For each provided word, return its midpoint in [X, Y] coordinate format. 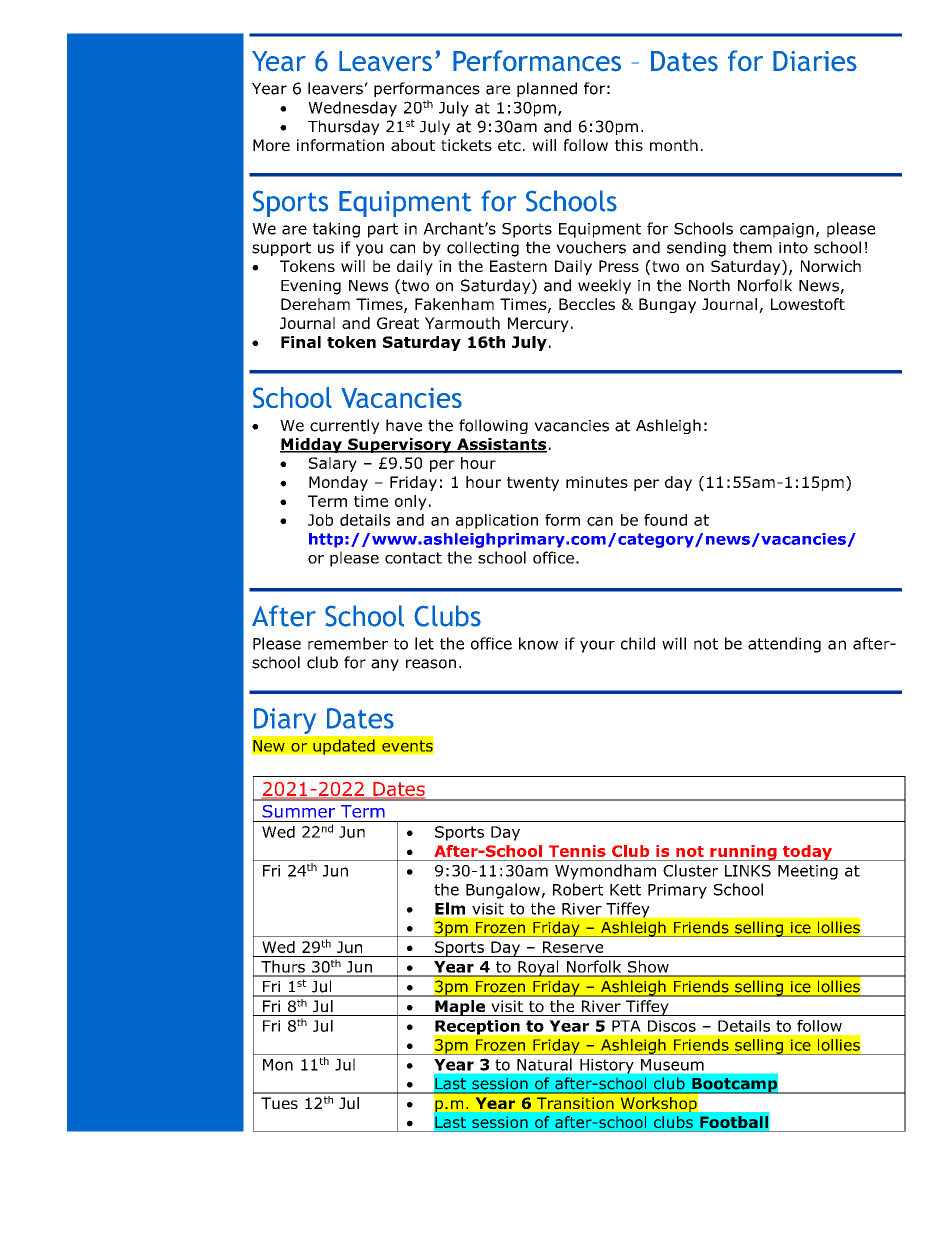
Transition [575, 1103]
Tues [279, 1103]
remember [348, 643]
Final [301, 342]
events [407, 746]
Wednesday [352, 109]
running [743, 853]
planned [547, 89]
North [709, 285]
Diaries [815, 61]
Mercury [538, 324]
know [538, 643]
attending [784, 645]
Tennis [577, 851]
